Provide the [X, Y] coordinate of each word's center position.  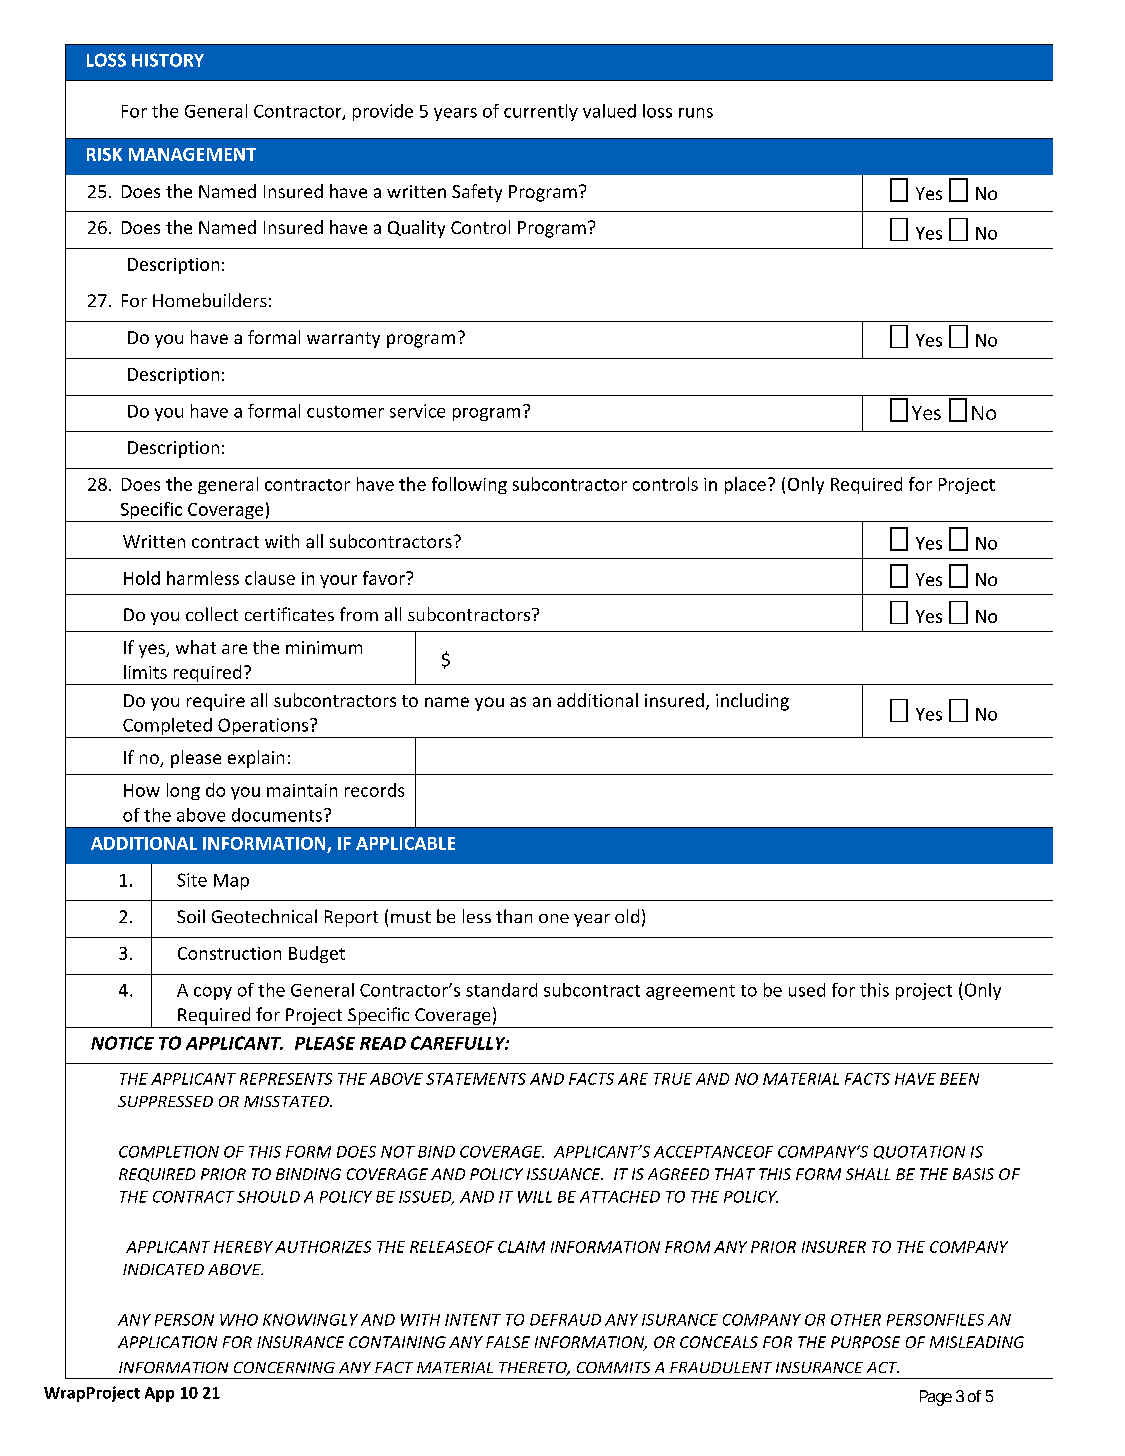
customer [345, 412]
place [745, 485]
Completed [167, 728]
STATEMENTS [476, 1079]
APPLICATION [167, 1342]
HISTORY [168, 60]
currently [541, 112]
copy [213, 993]
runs [696, 113]
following [469, 485]
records [374, 790]
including [752, 702]
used [807, 990]
